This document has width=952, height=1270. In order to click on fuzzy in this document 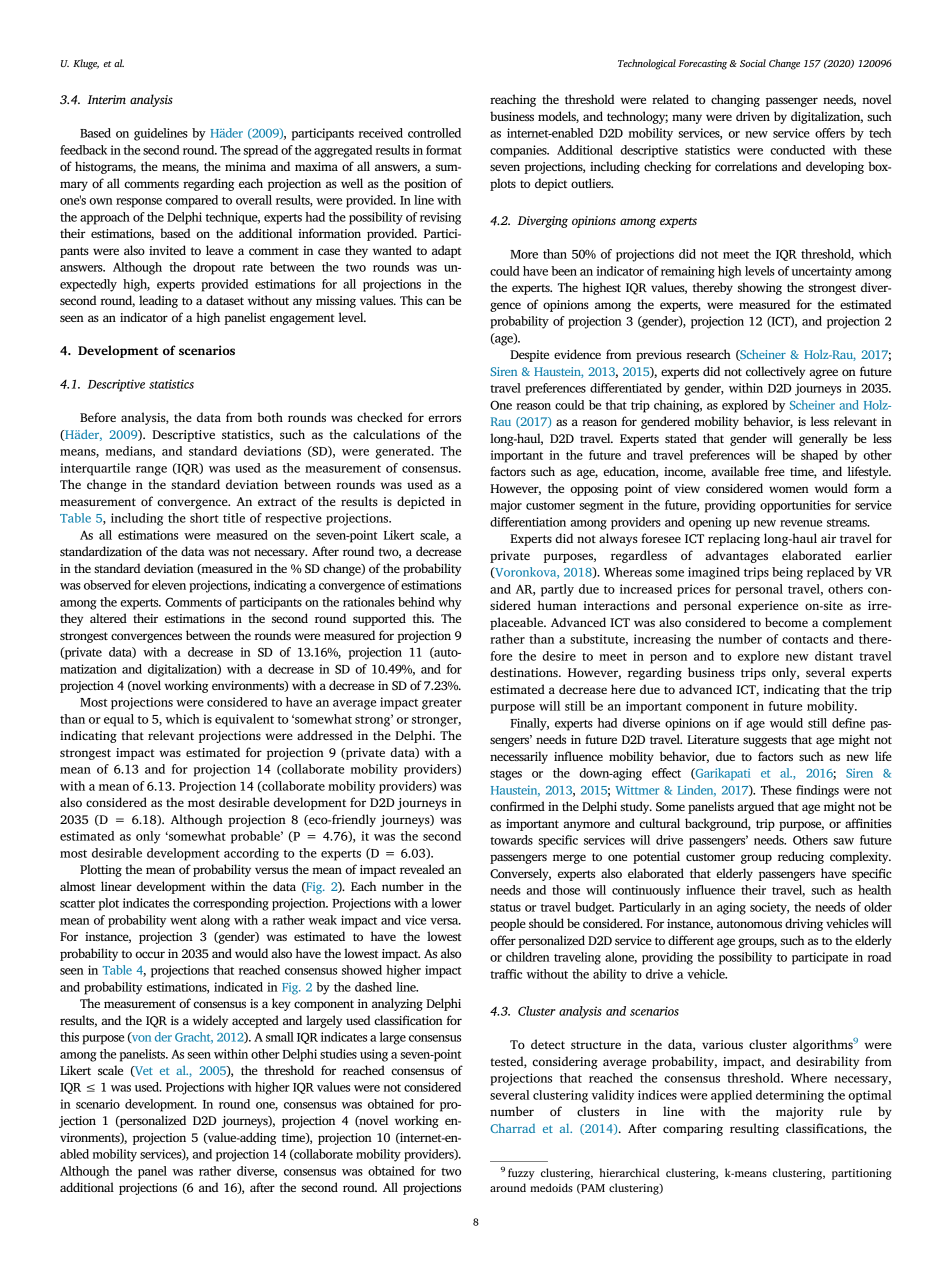, I will do `click(521, 1174)`.
